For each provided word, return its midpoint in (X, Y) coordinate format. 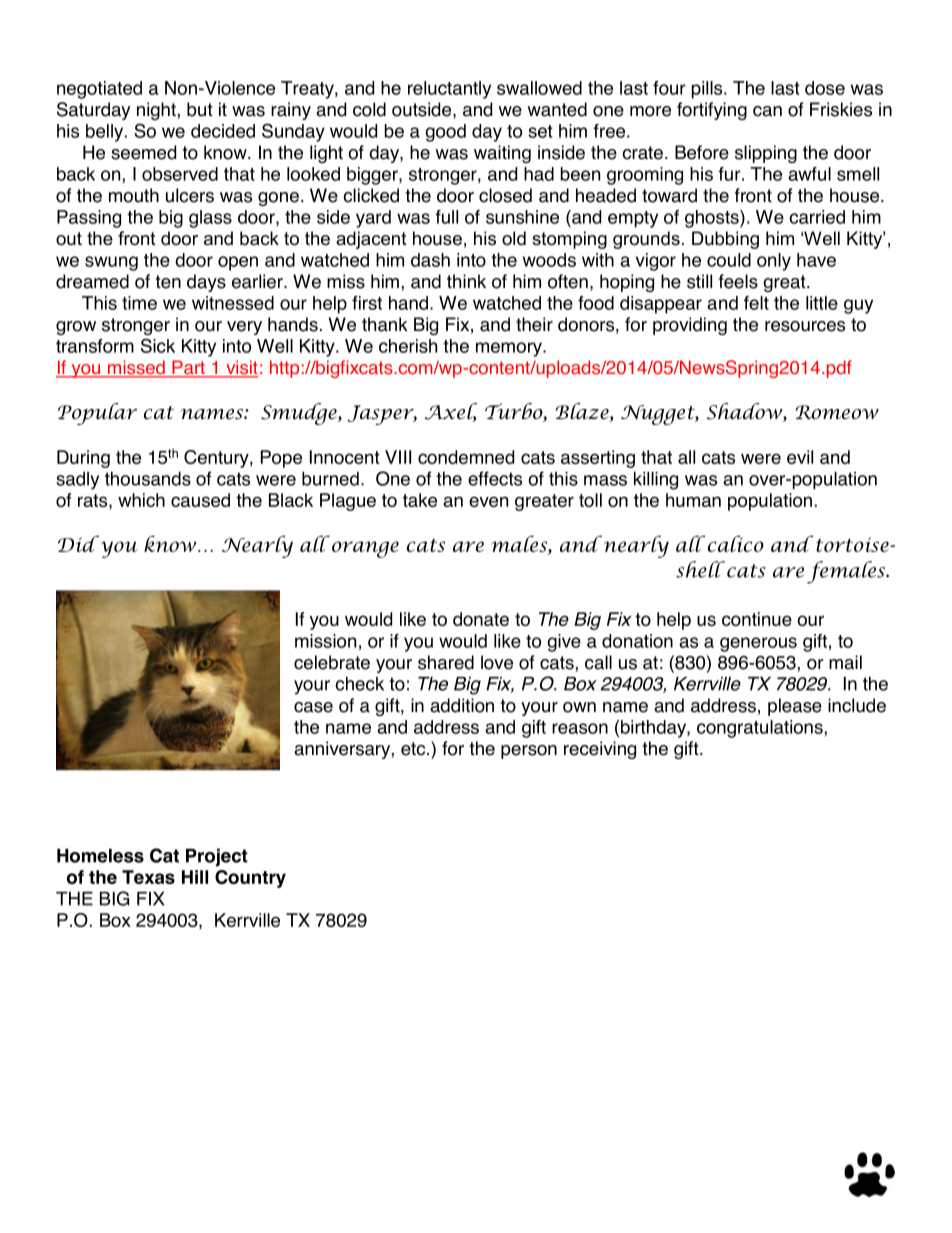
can (767, 111)
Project (217, 857)
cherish (408, 346)
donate (481, 619)
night (157, 111)
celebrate (332, 662)
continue (757, 619)
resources (805, 326)
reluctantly (449, 90)
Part (188, 368)
